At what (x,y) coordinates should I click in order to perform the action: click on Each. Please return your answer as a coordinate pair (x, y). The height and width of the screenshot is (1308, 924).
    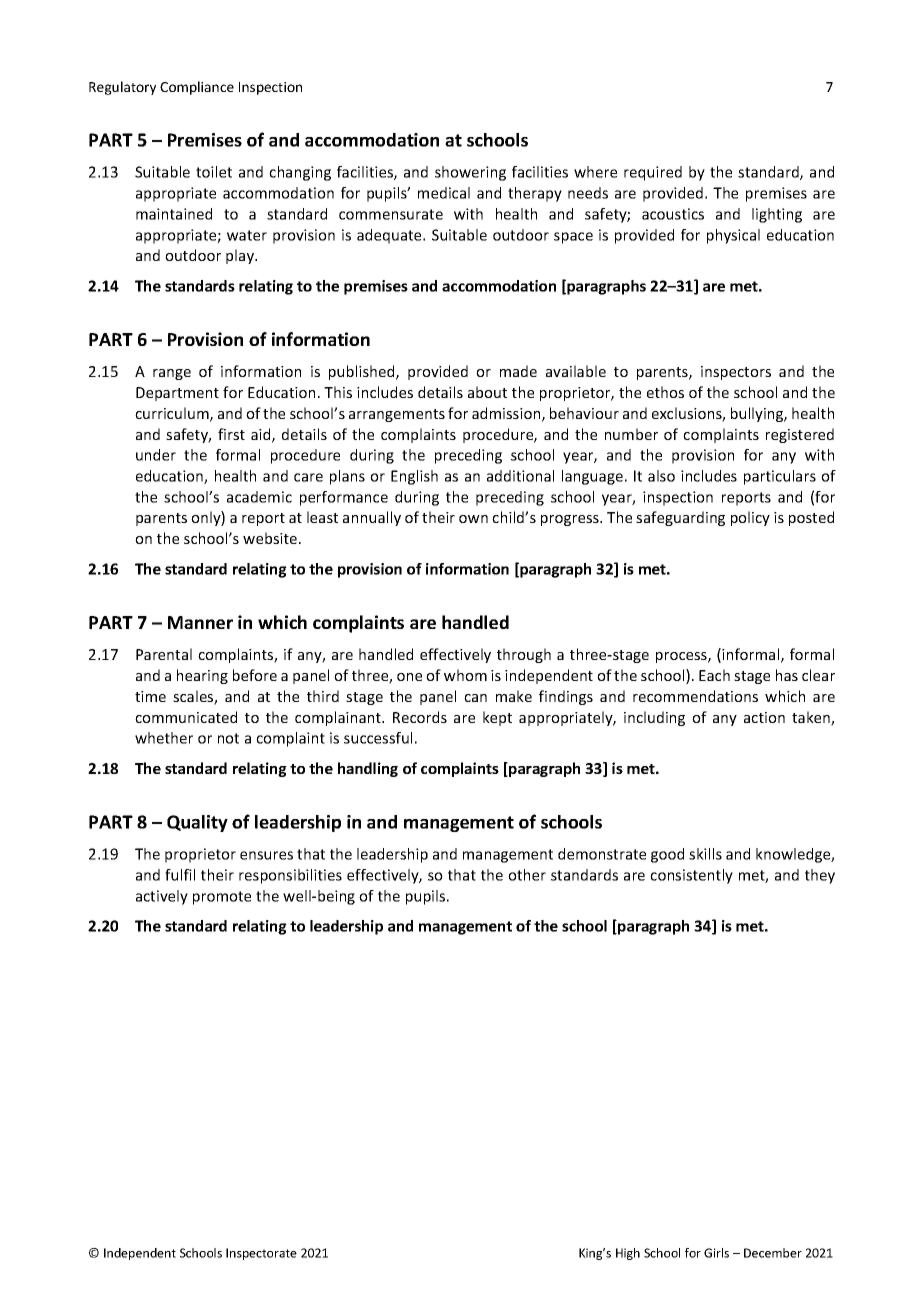
    Looking at the image, I should click on (714, 675).
